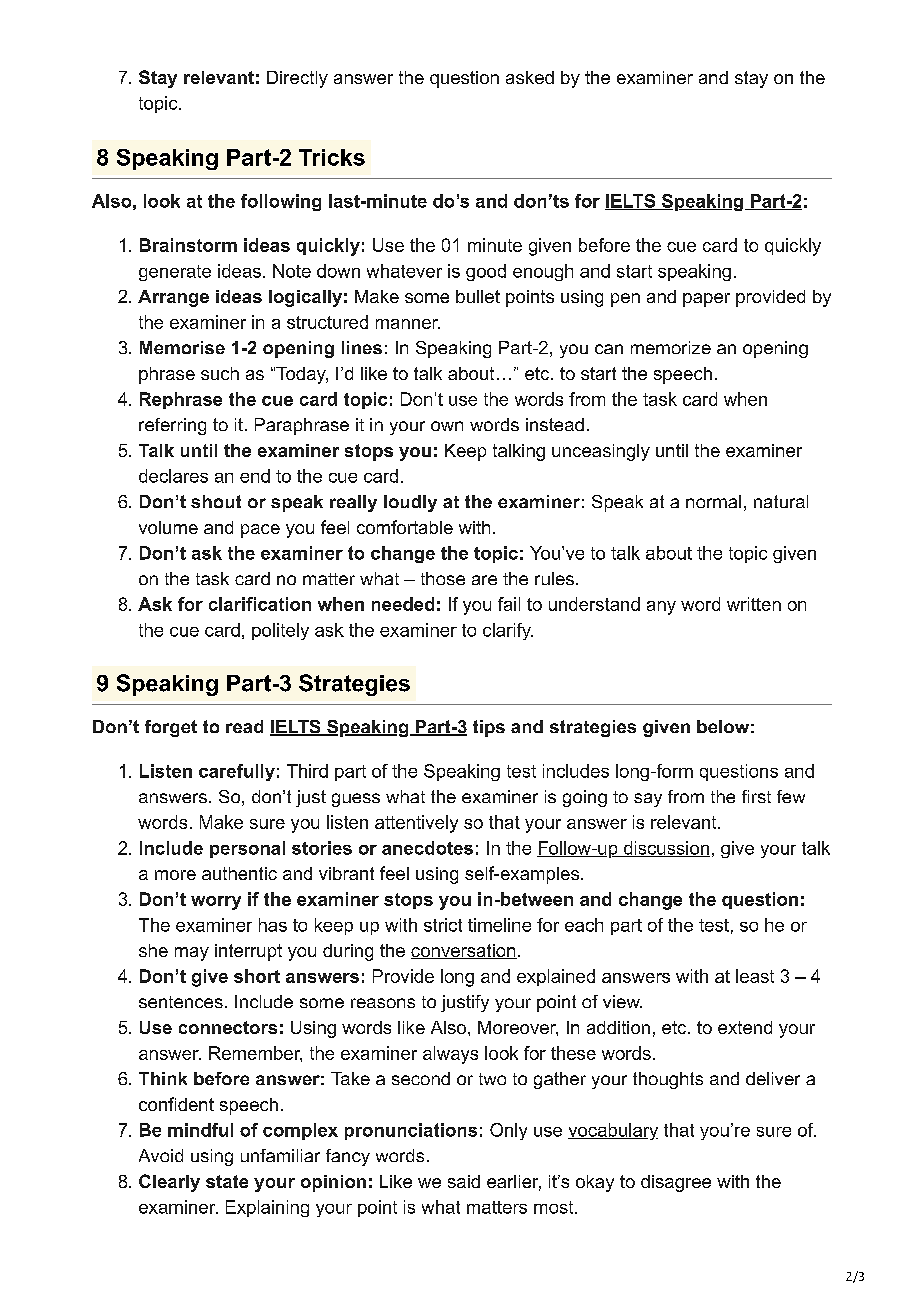 The height and width of the page is (1308, 924). What do you see at coordinates (756, 796) in the page?
I see `first` at bounding box center [756, 796].
